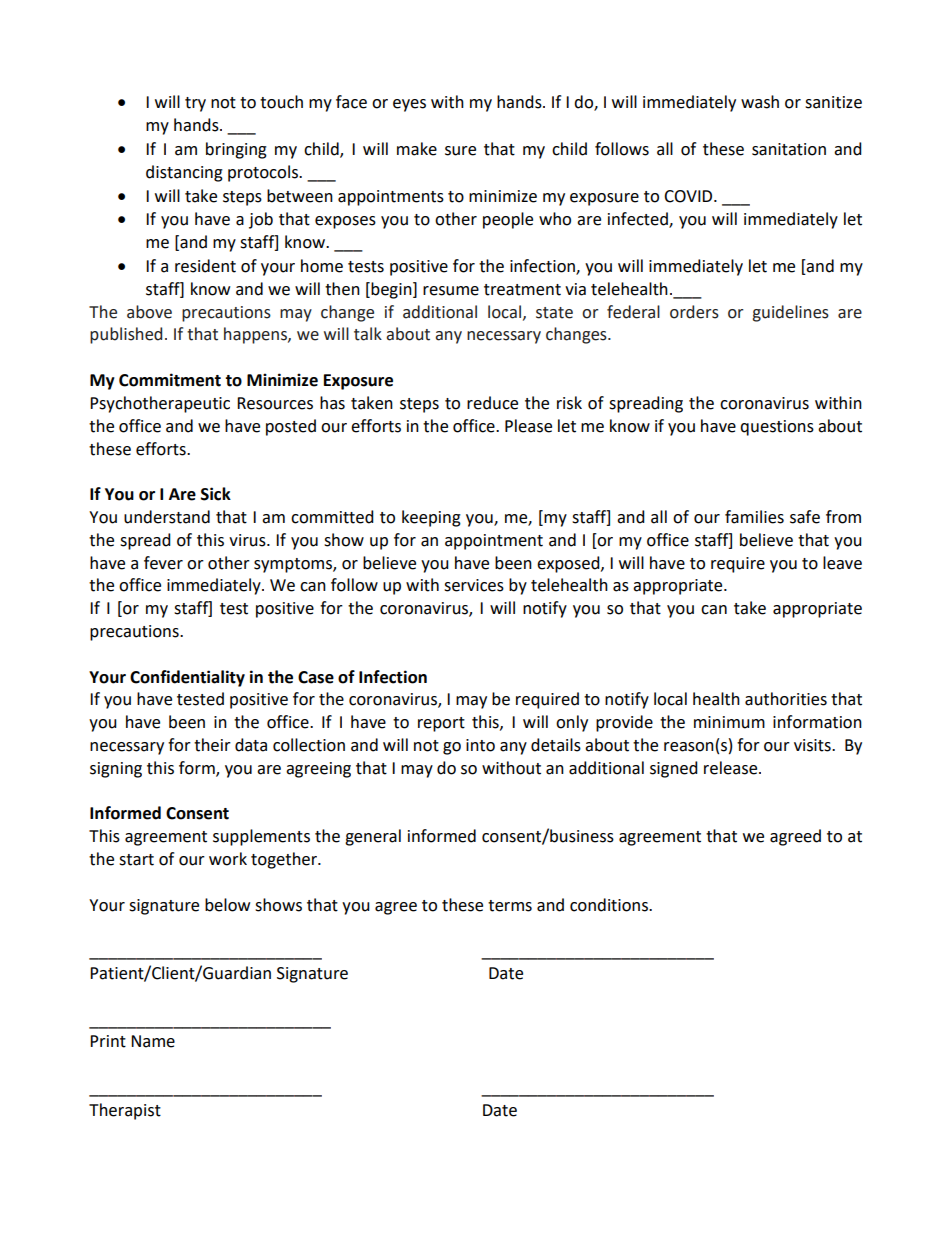 This screenshot has width=952, height=1233. I want to click on try, so click(195, 104).
